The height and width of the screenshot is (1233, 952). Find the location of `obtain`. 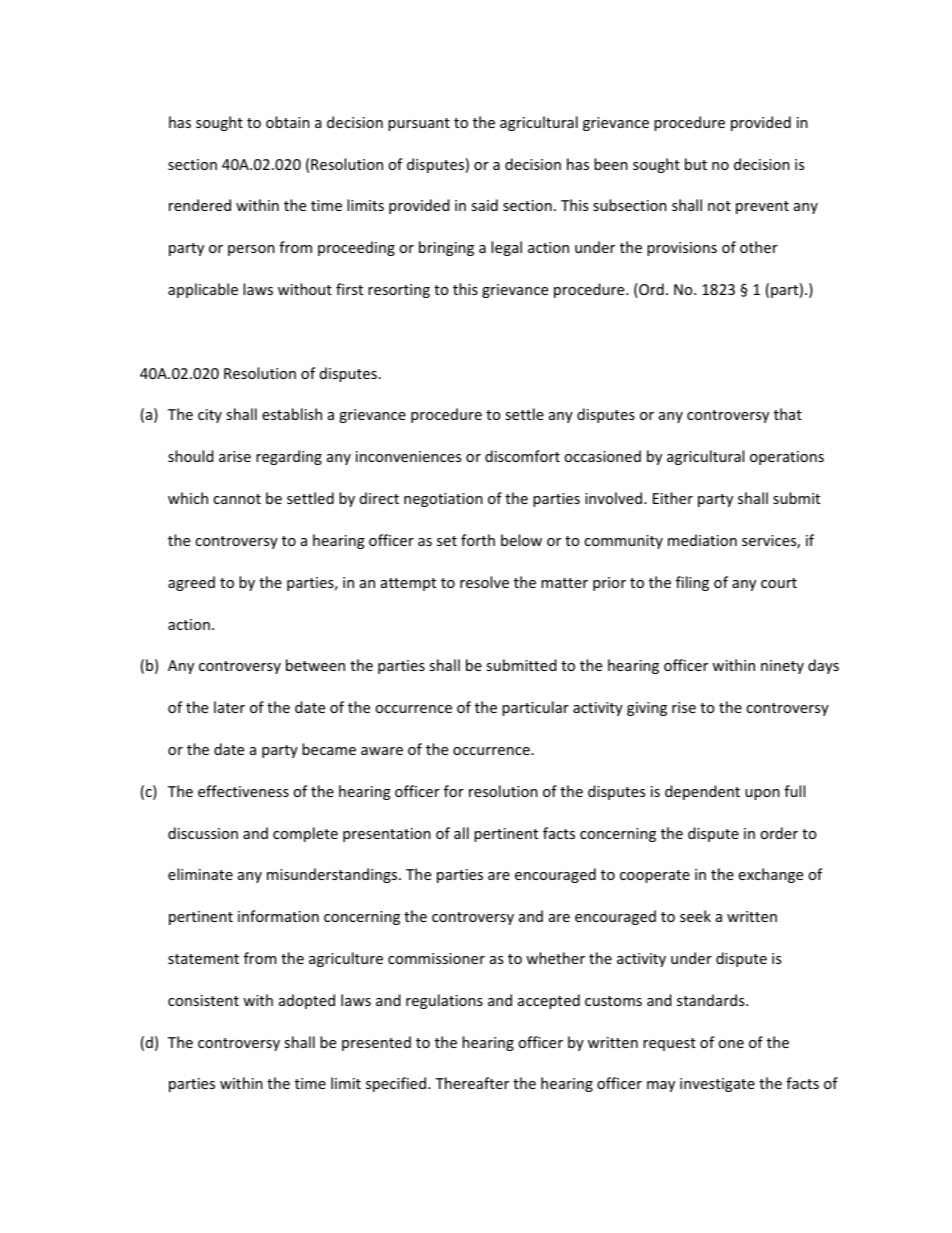

obtain is located at coordinates (288, 122).
